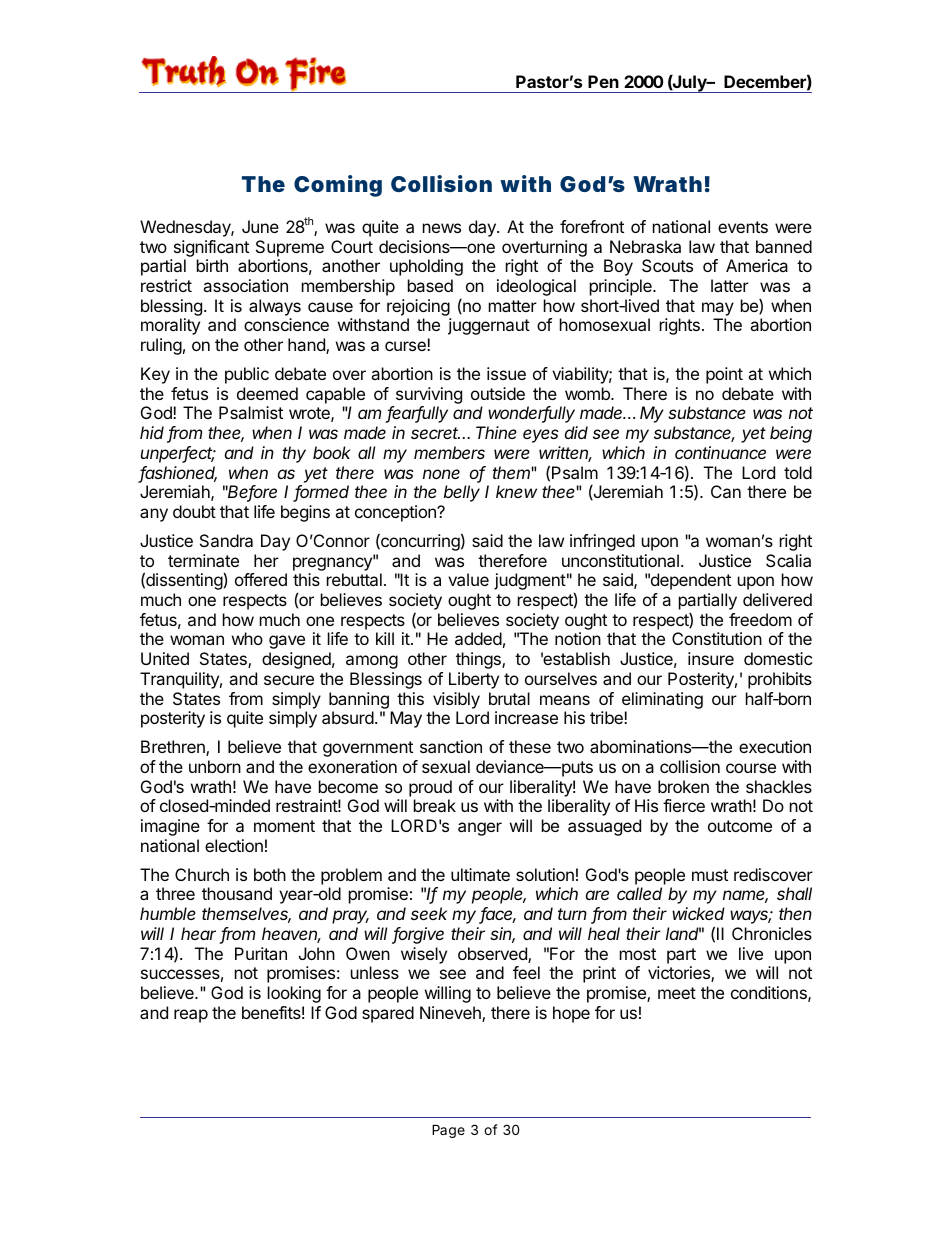 This screenshot has width=952, height=1233. Describe the element at coordinates (442, 228) in the screenshot. I see `news` at that location.
